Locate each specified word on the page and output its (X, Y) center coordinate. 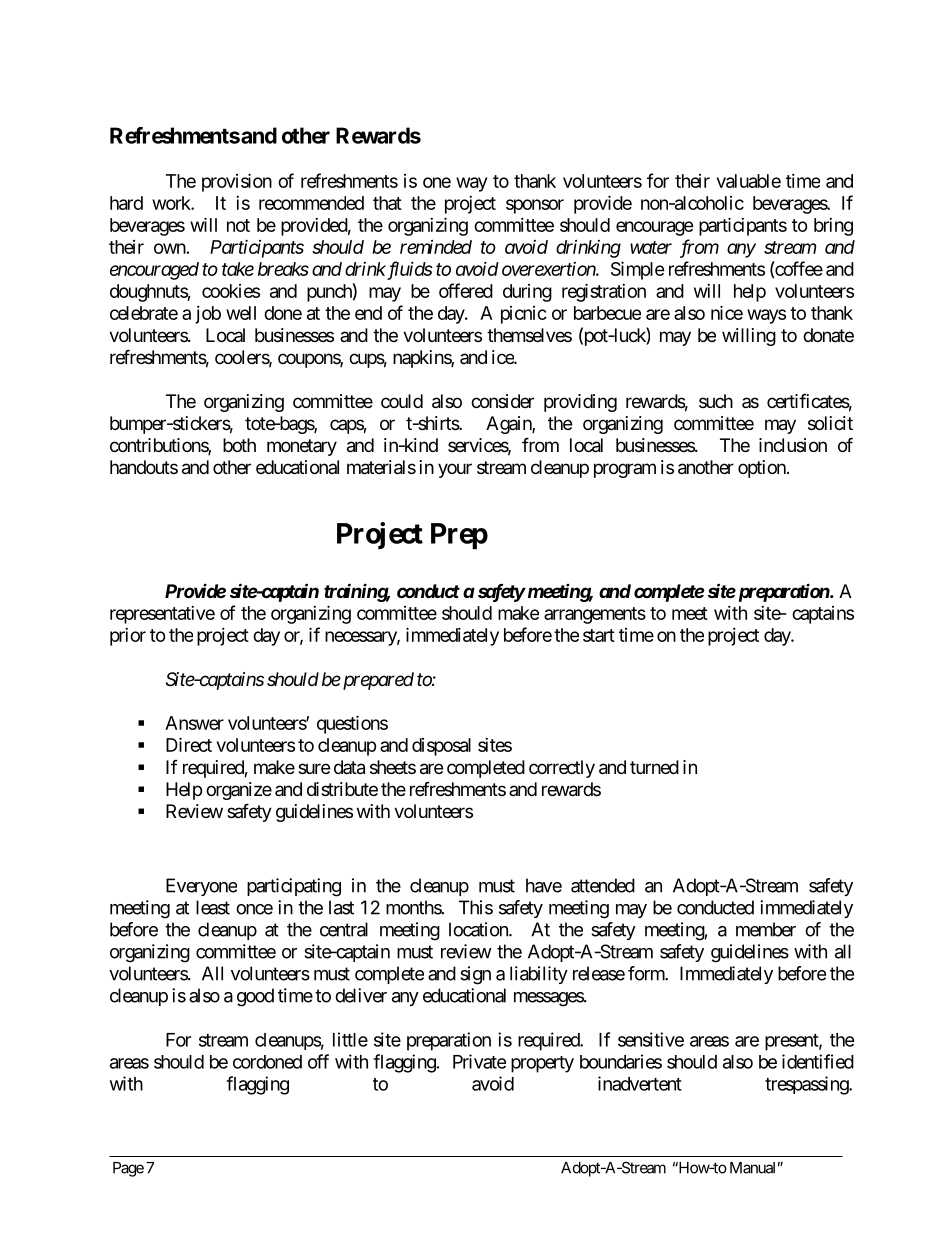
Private (479, 1061)
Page (128, 1169)
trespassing (807, 1085)
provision (237, 182)
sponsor (535, 206)
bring (833, 227)
